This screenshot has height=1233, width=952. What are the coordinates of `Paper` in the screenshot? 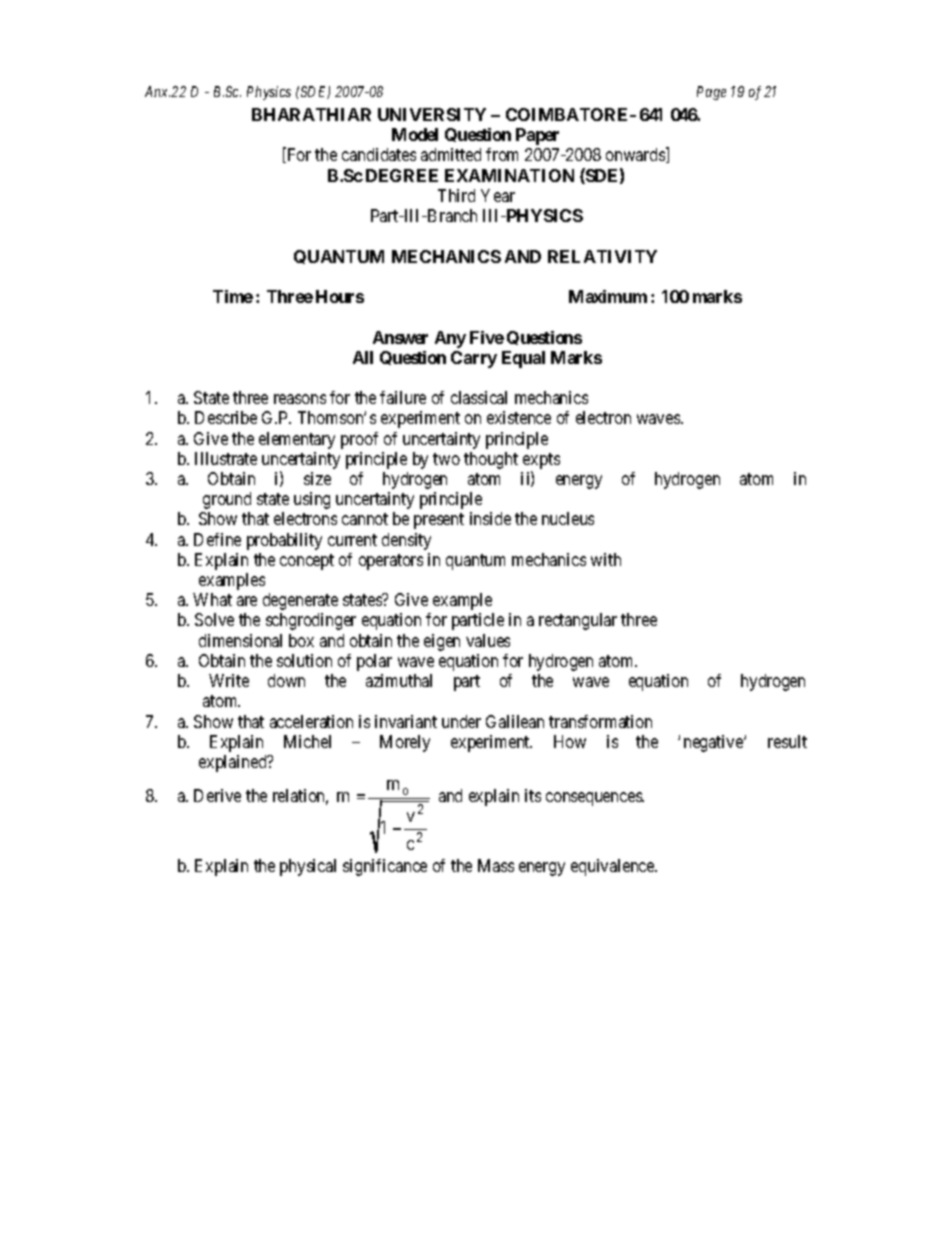 It's located at (537, 136).
